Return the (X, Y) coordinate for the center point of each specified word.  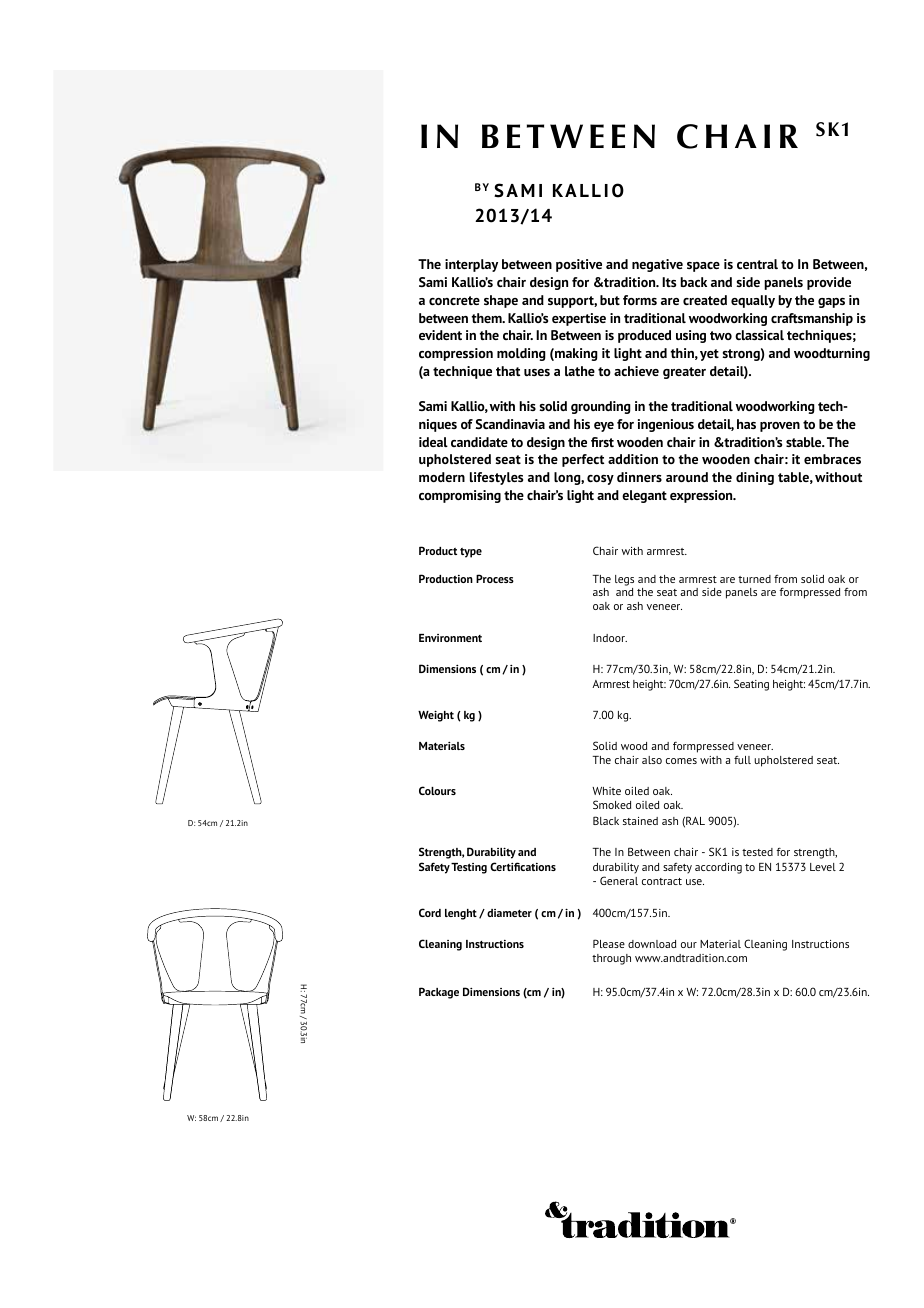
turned (754, 579)
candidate (479, 442)
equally (753, 301)
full (742, 760)
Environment (450, 638)
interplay (471, 265)
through (611, 959)
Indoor (610, 638)
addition (633, 459)
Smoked (612, 804)
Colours (437, 790)
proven (780, 427)
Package (439, 993)
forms (640, 300)
